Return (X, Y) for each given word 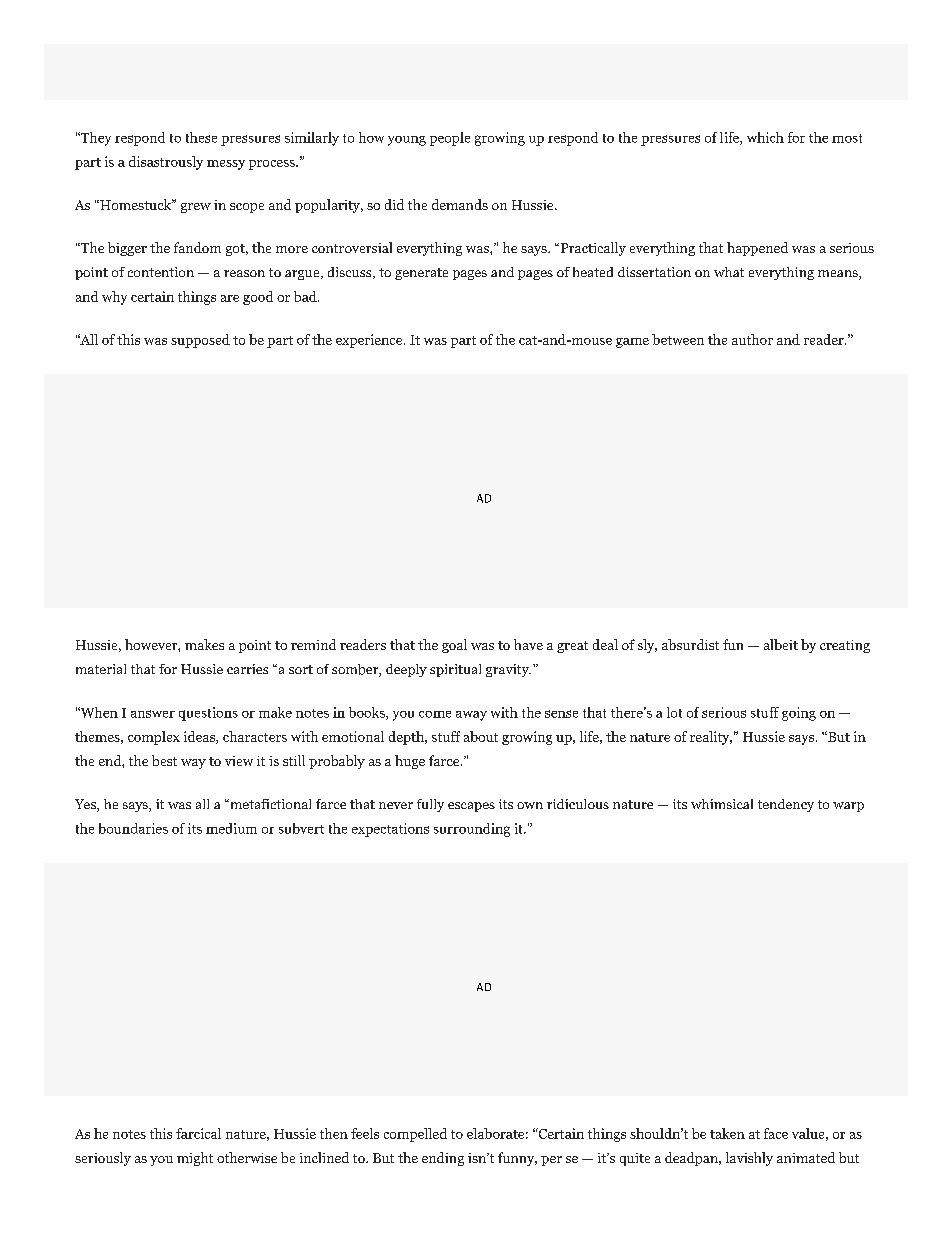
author (752, 339)
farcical (198, 1133)
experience (370, 341)
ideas (200, 737)
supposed (200, 341)
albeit (781, 644)
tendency (786, 805)
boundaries (133, 828)
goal (454, 646)
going (799, 714)
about (481, 736)
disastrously (166, 163)
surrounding (472, 830)
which (765, 137)
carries (247, 669)
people (450, 139)
